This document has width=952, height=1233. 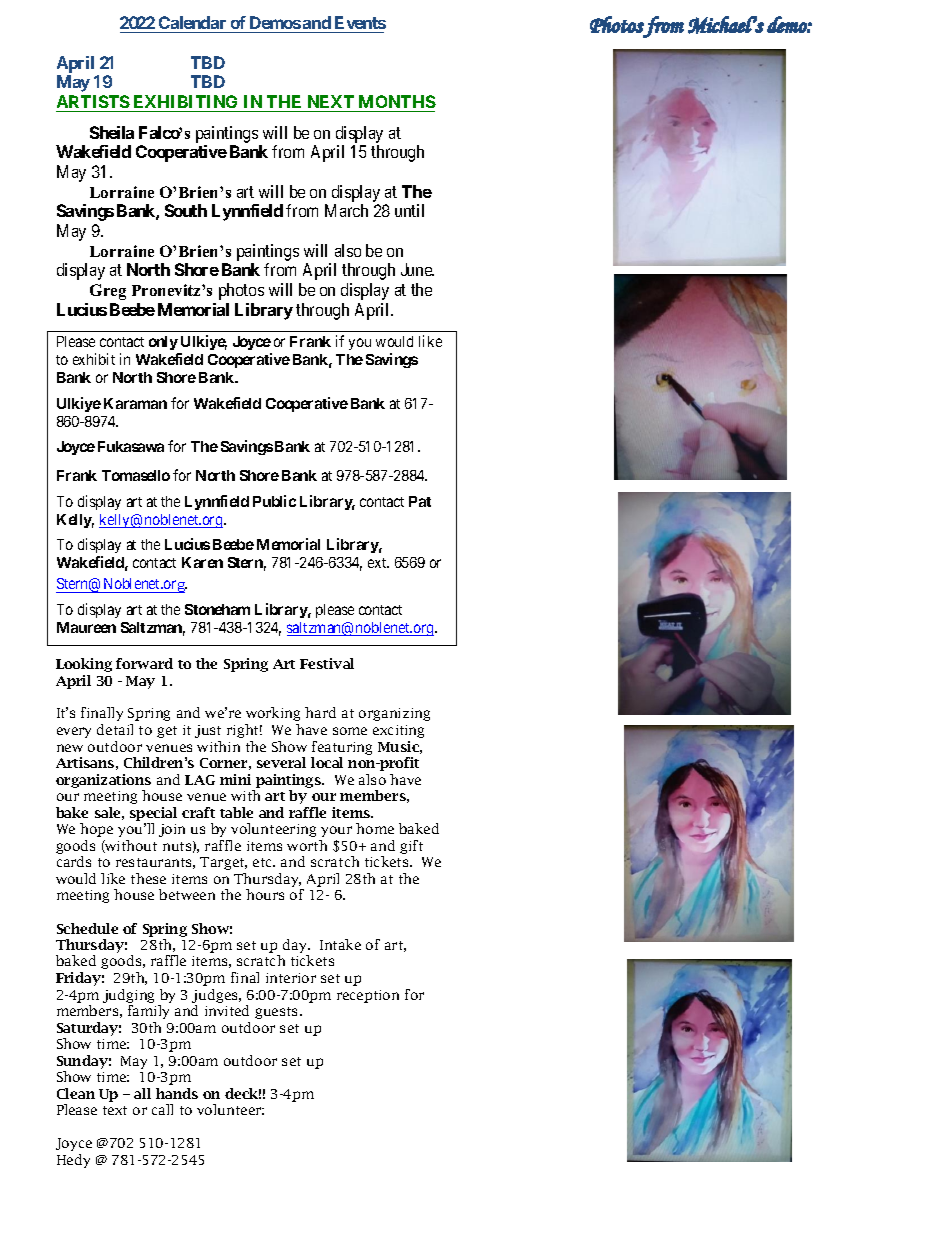 I want to click on reception, so click(x=368, y=996).
